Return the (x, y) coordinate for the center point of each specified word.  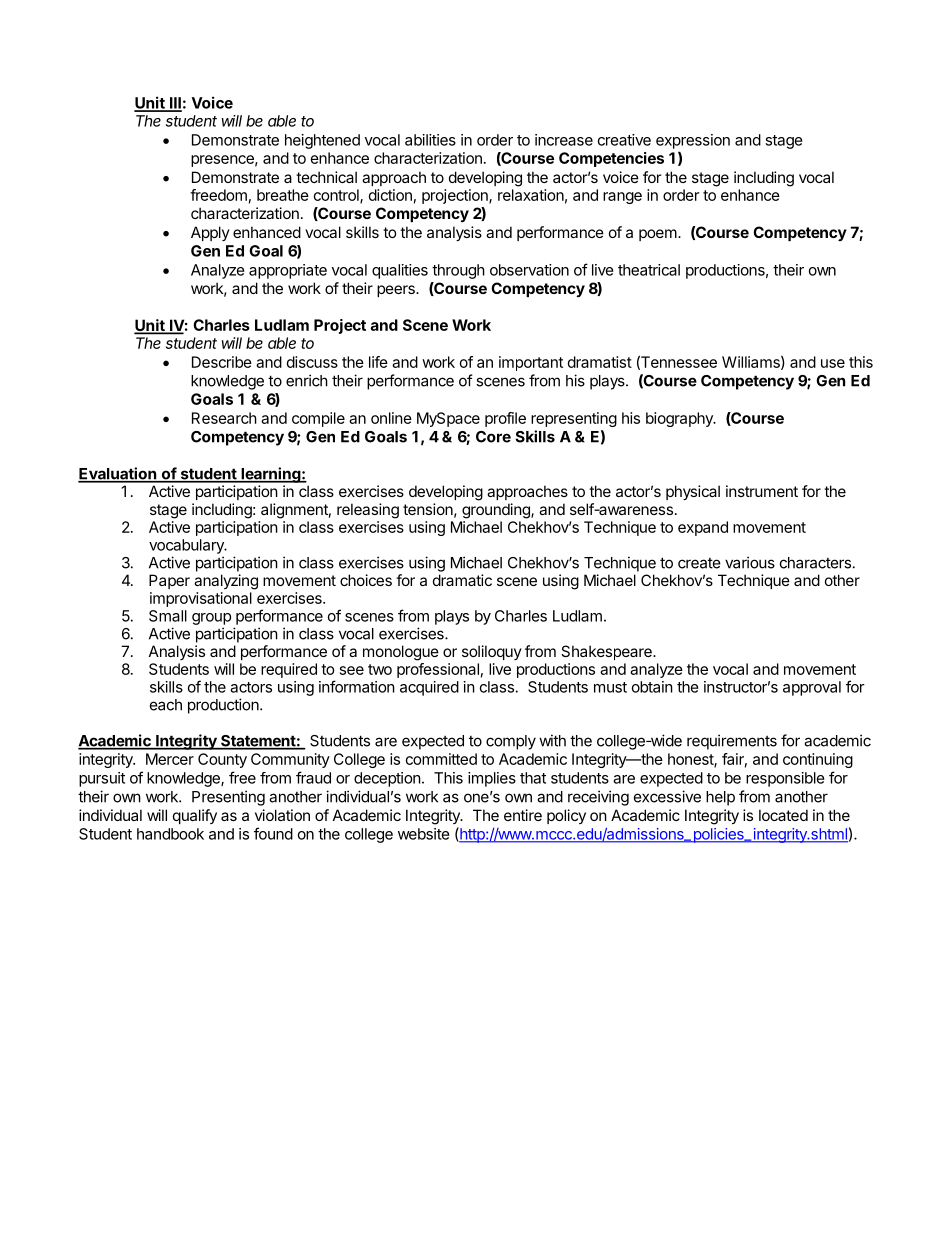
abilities (430, 140)
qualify (195, 816)
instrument (762, 491)
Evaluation (118, 474)
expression (693, 141)
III (174, 104)
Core (493, 437)
